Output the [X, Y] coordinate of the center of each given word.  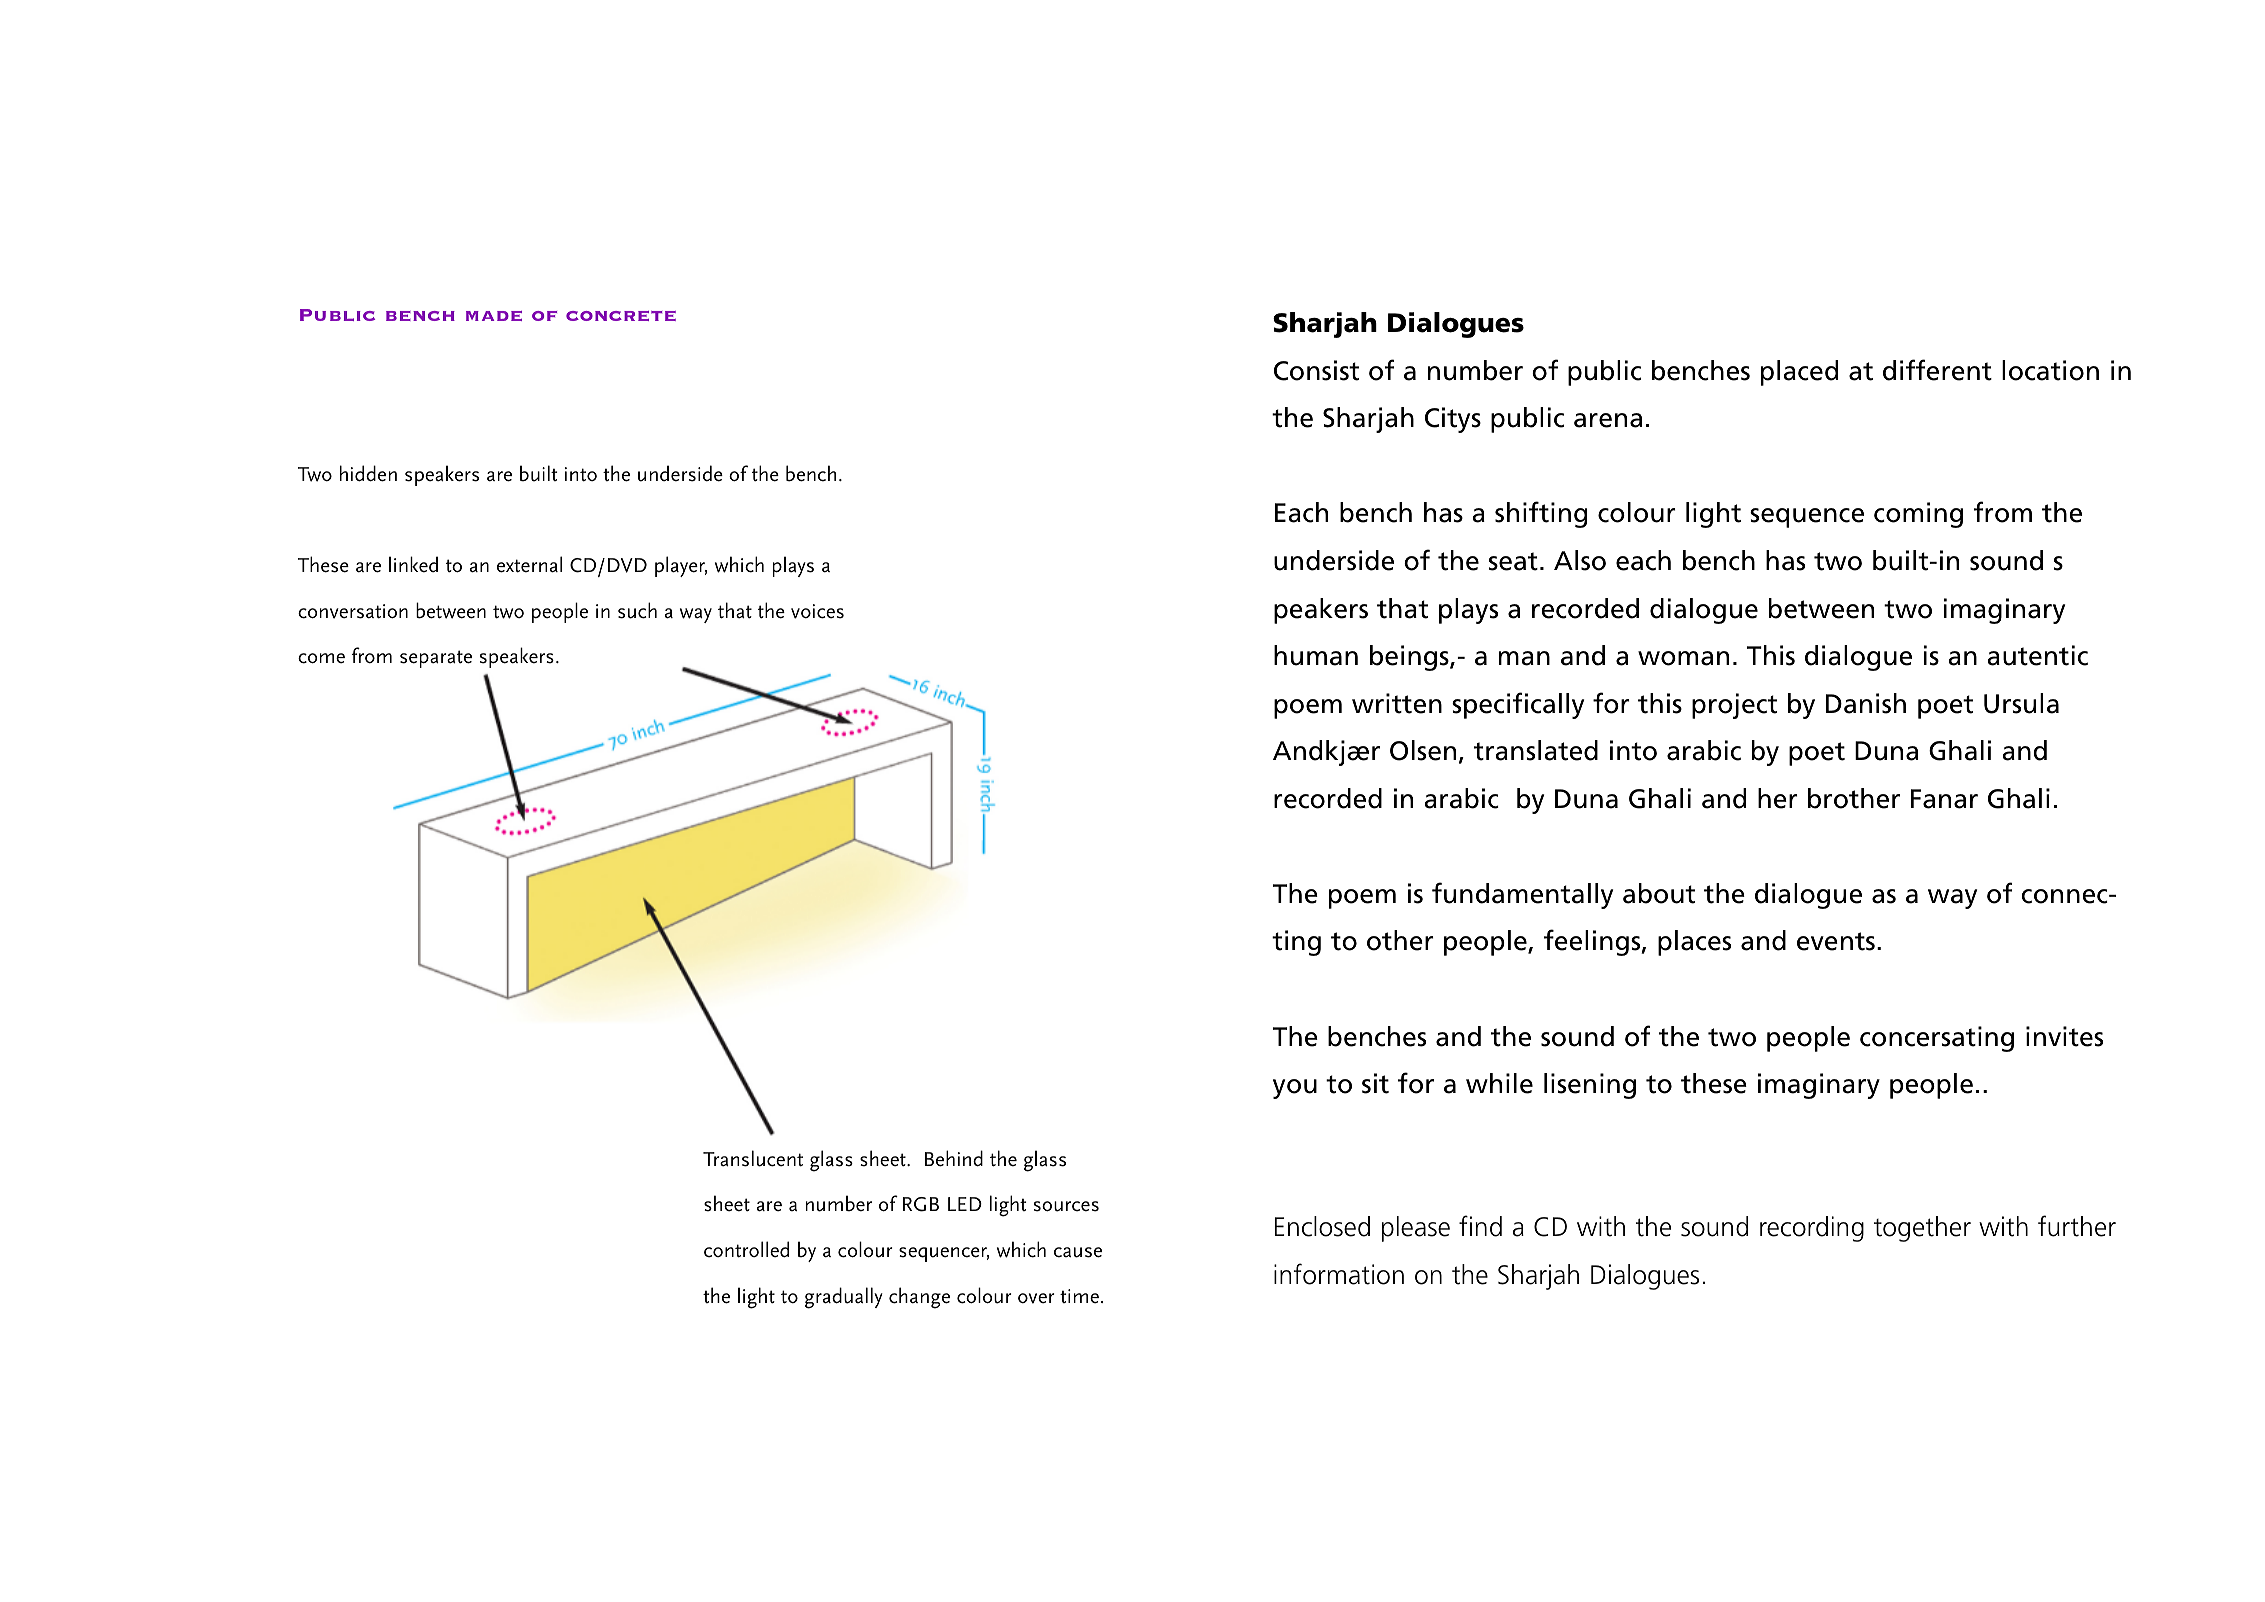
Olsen [1423, 750]
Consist [1316, 370]
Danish [1866, 703]
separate [436, 659]
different [1937, 370]
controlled [746, 1249]
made [494, 316]
